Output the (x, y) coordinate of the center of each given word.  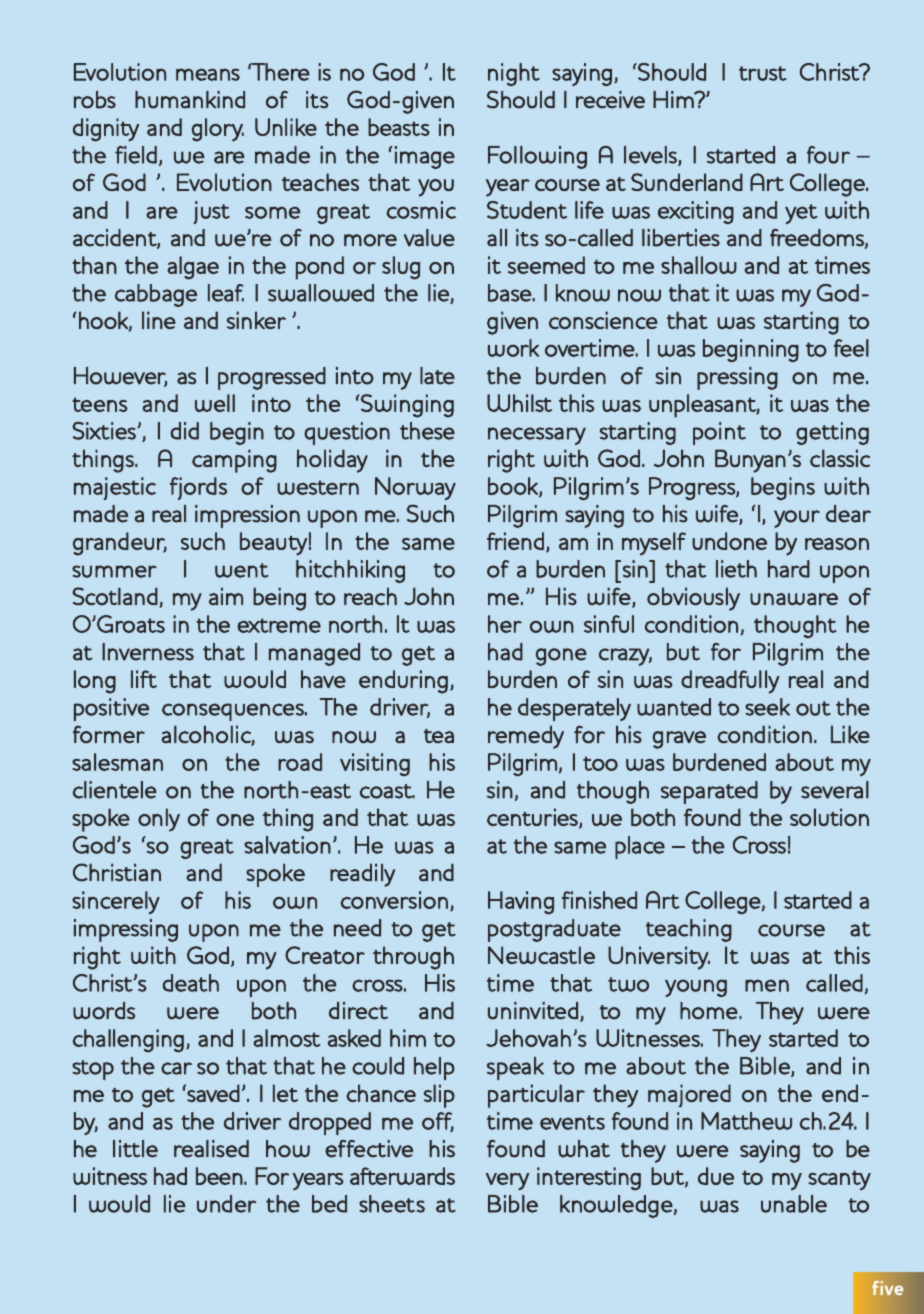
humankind (190, 100)
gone (561, 657)
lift (144, 679)
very (507, 1181)
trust (763, 73)
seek (767, 707)
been (219, 1176)
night (514, 74)
